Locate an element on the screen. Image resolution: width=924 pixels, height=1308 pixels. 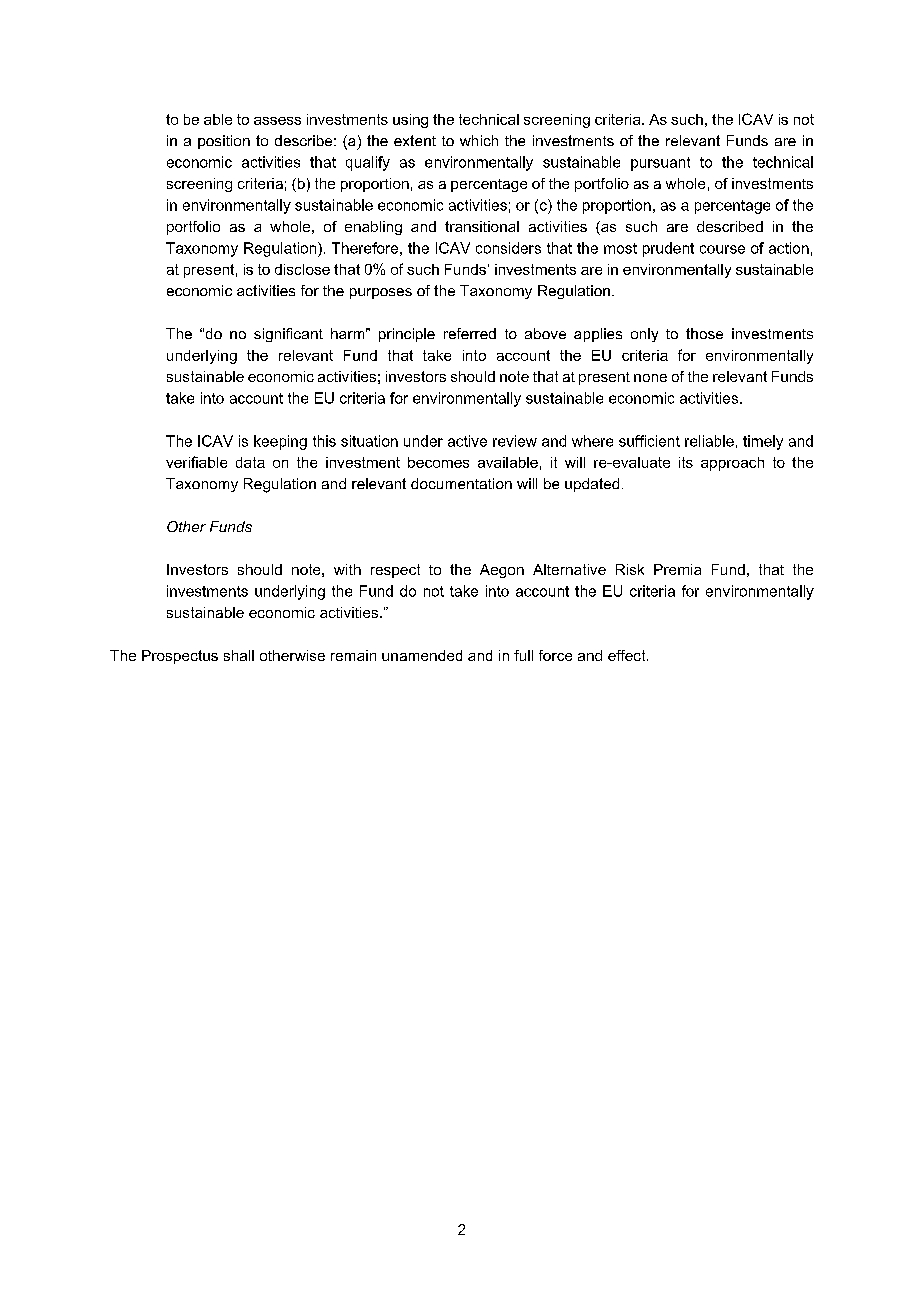
disclose is located at coordinates (302, 269).
